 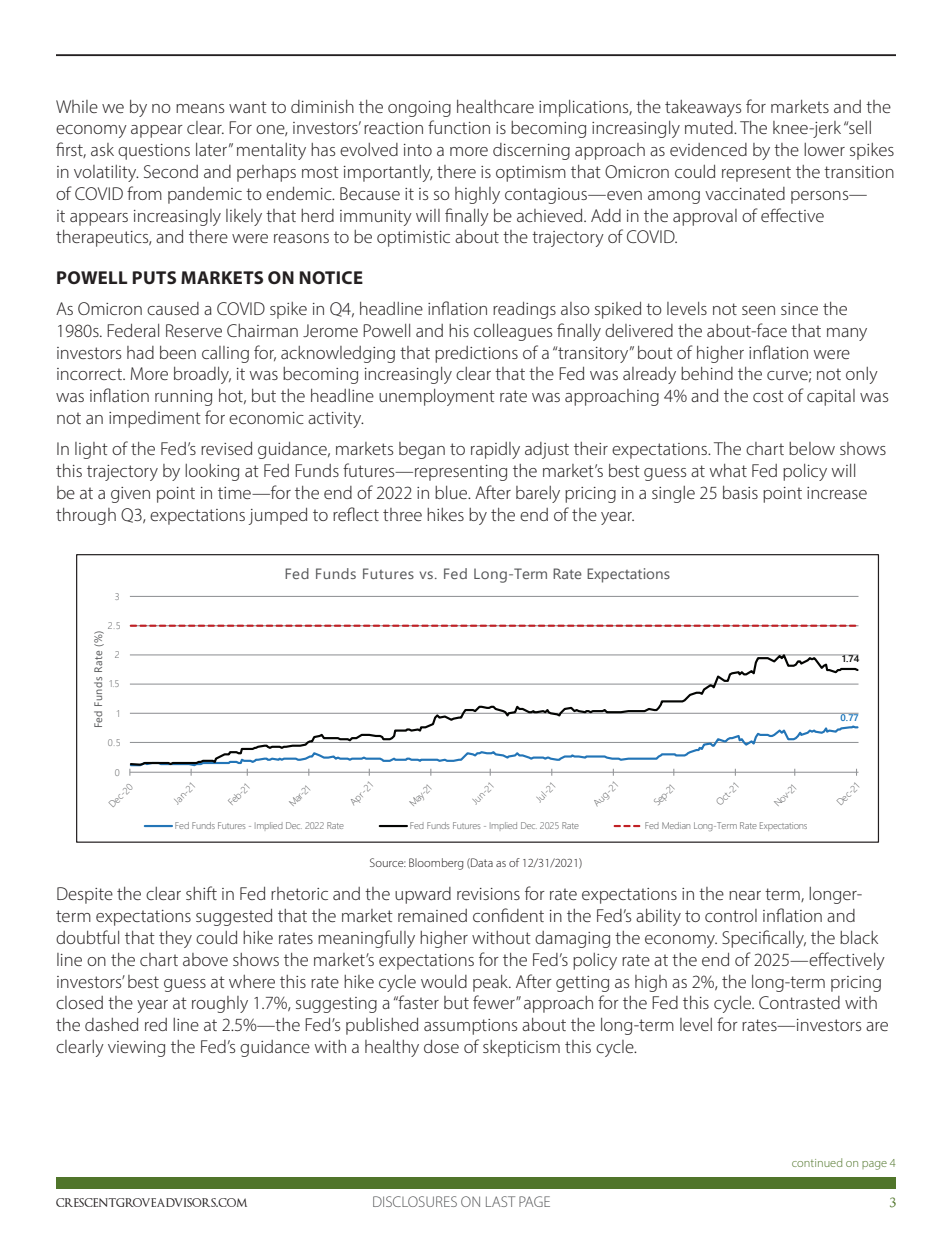 What do you see at coordinates (436, 864) in the document?
I see `Bloomberg` at bounding box center [436, 864].
